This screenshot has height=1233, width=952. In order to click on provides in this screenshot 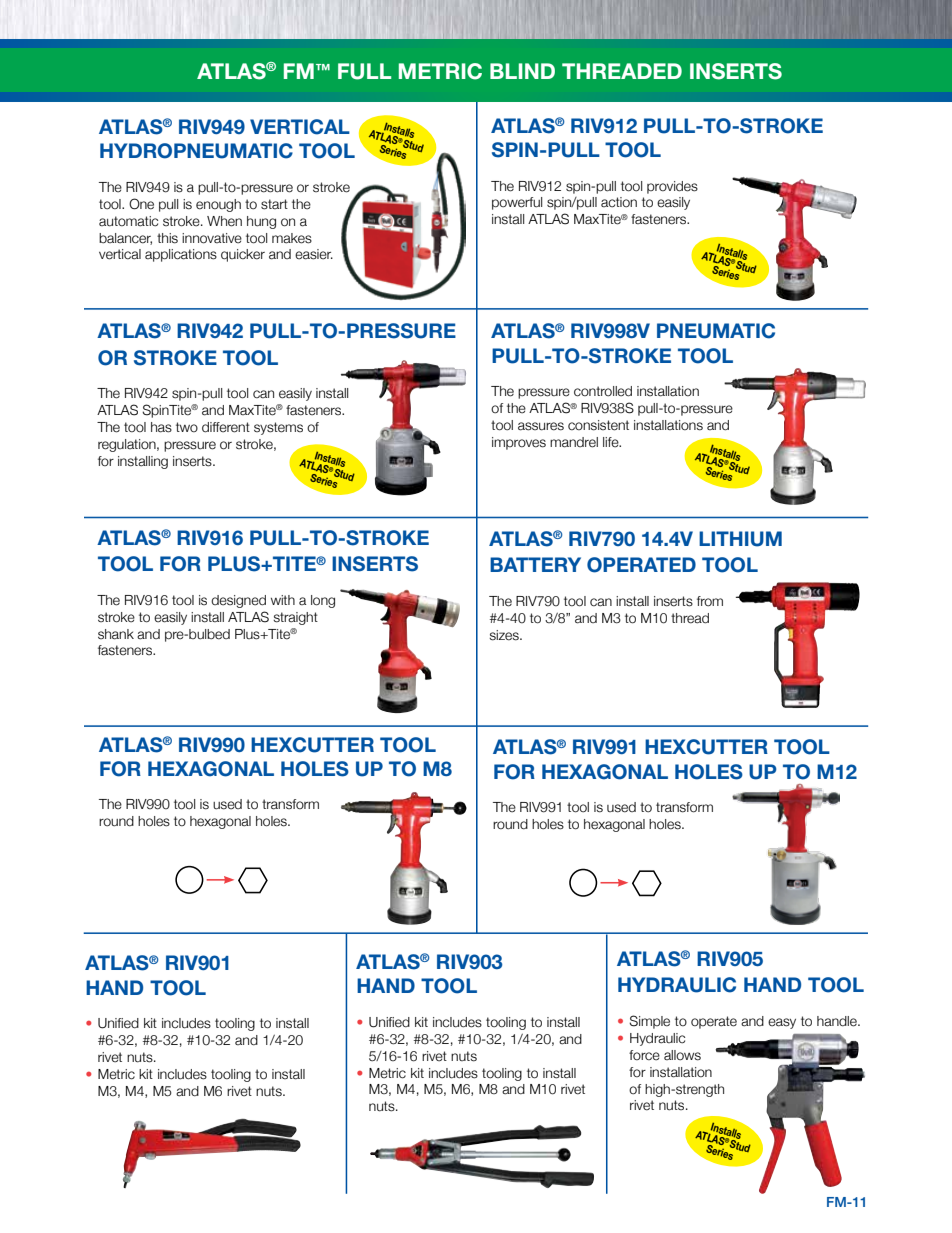, I will do `click(672, 187)`.
